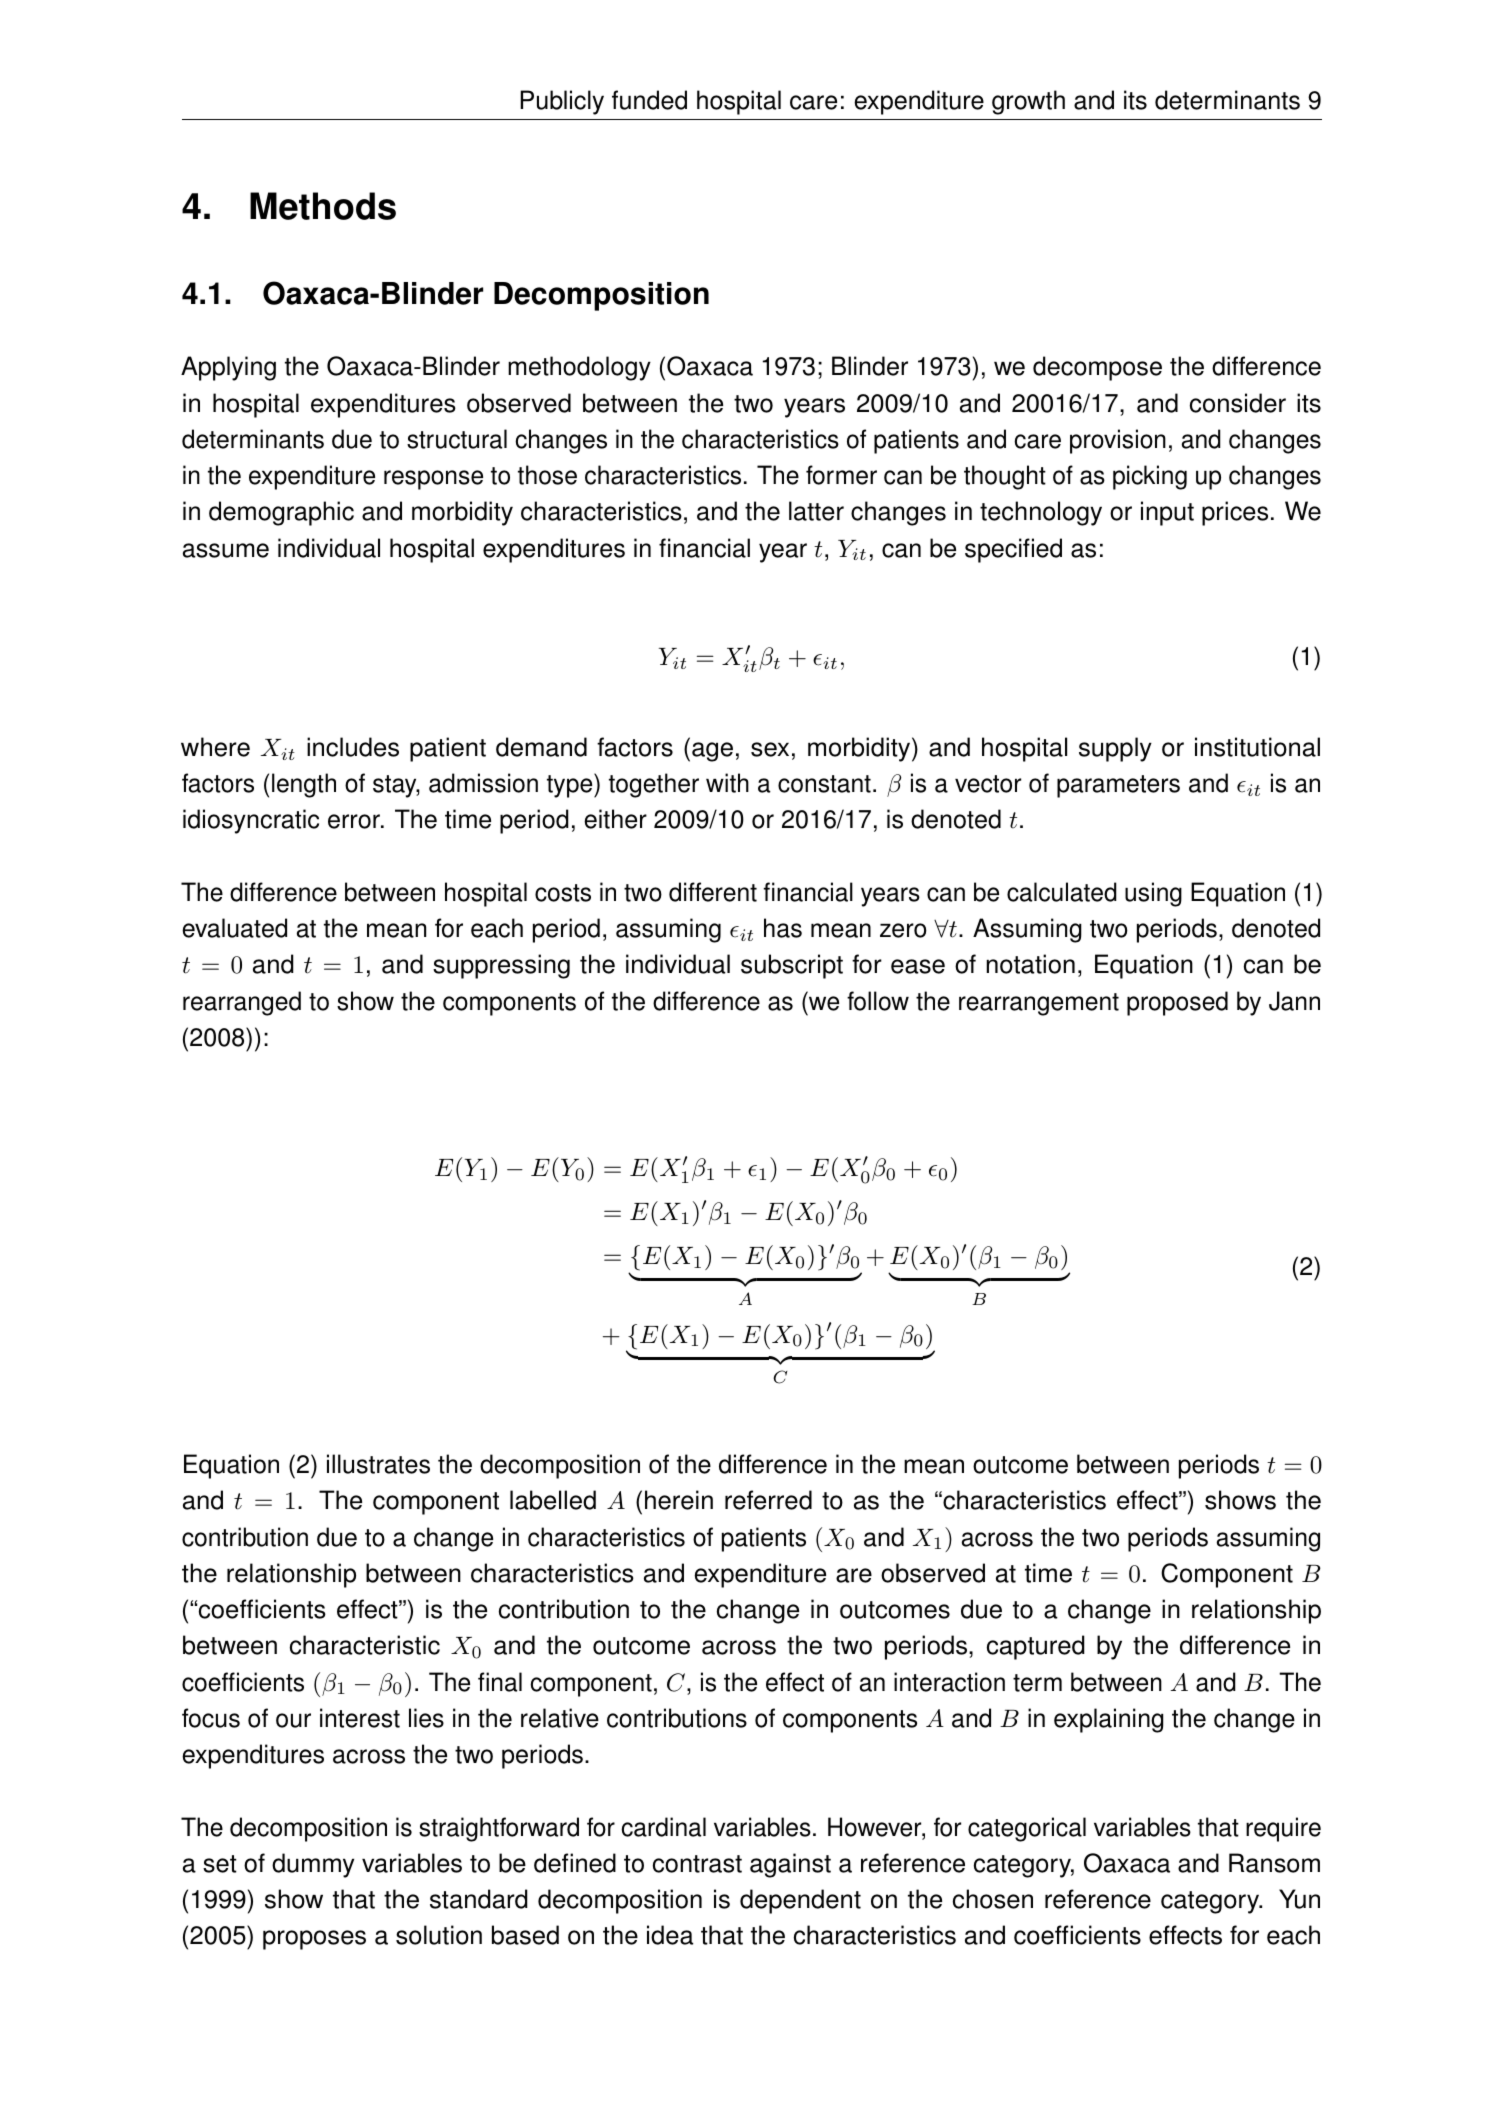  I want to click on against, so click(790, 1865).
